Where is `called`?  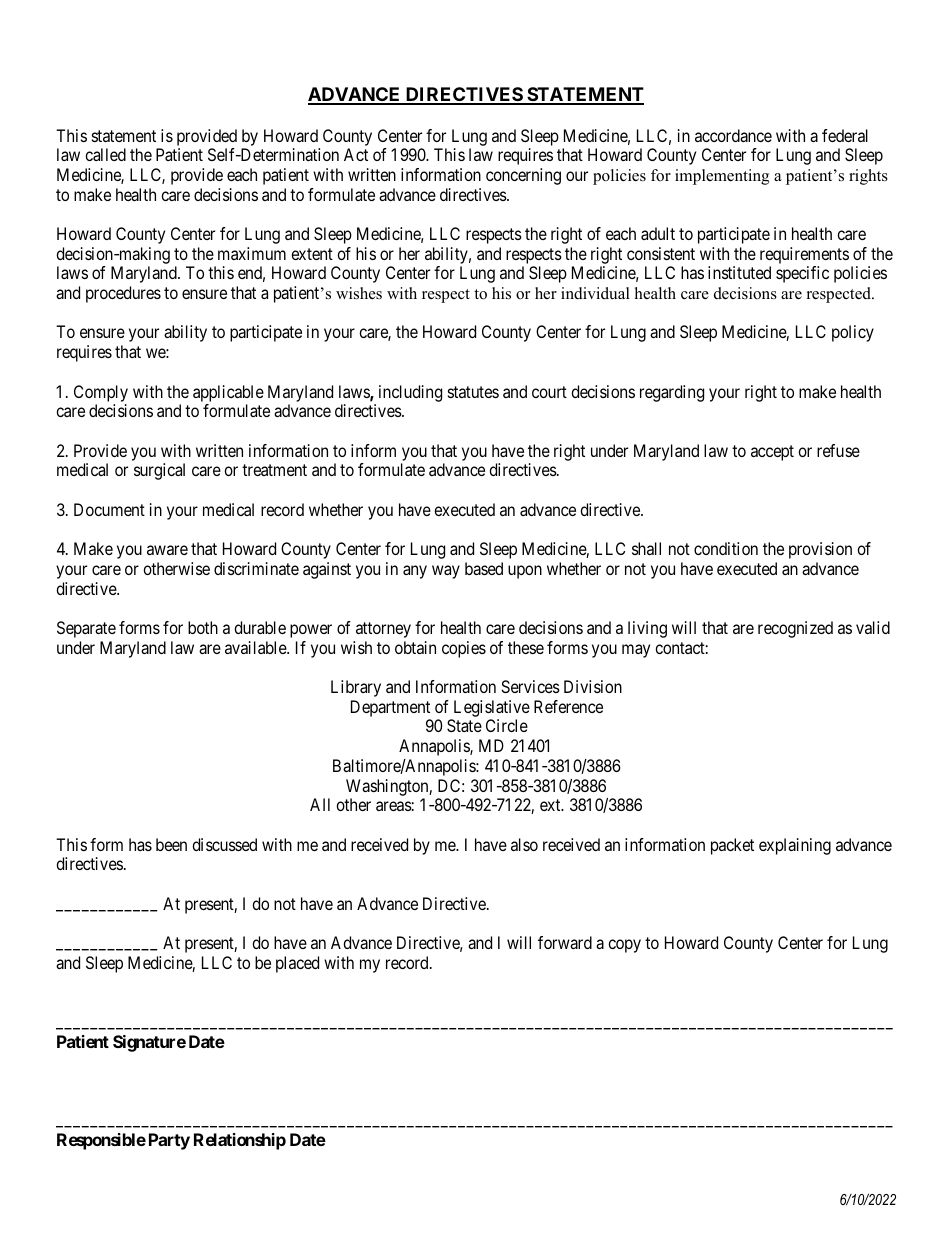 called is located at coordinates (105, 154).
